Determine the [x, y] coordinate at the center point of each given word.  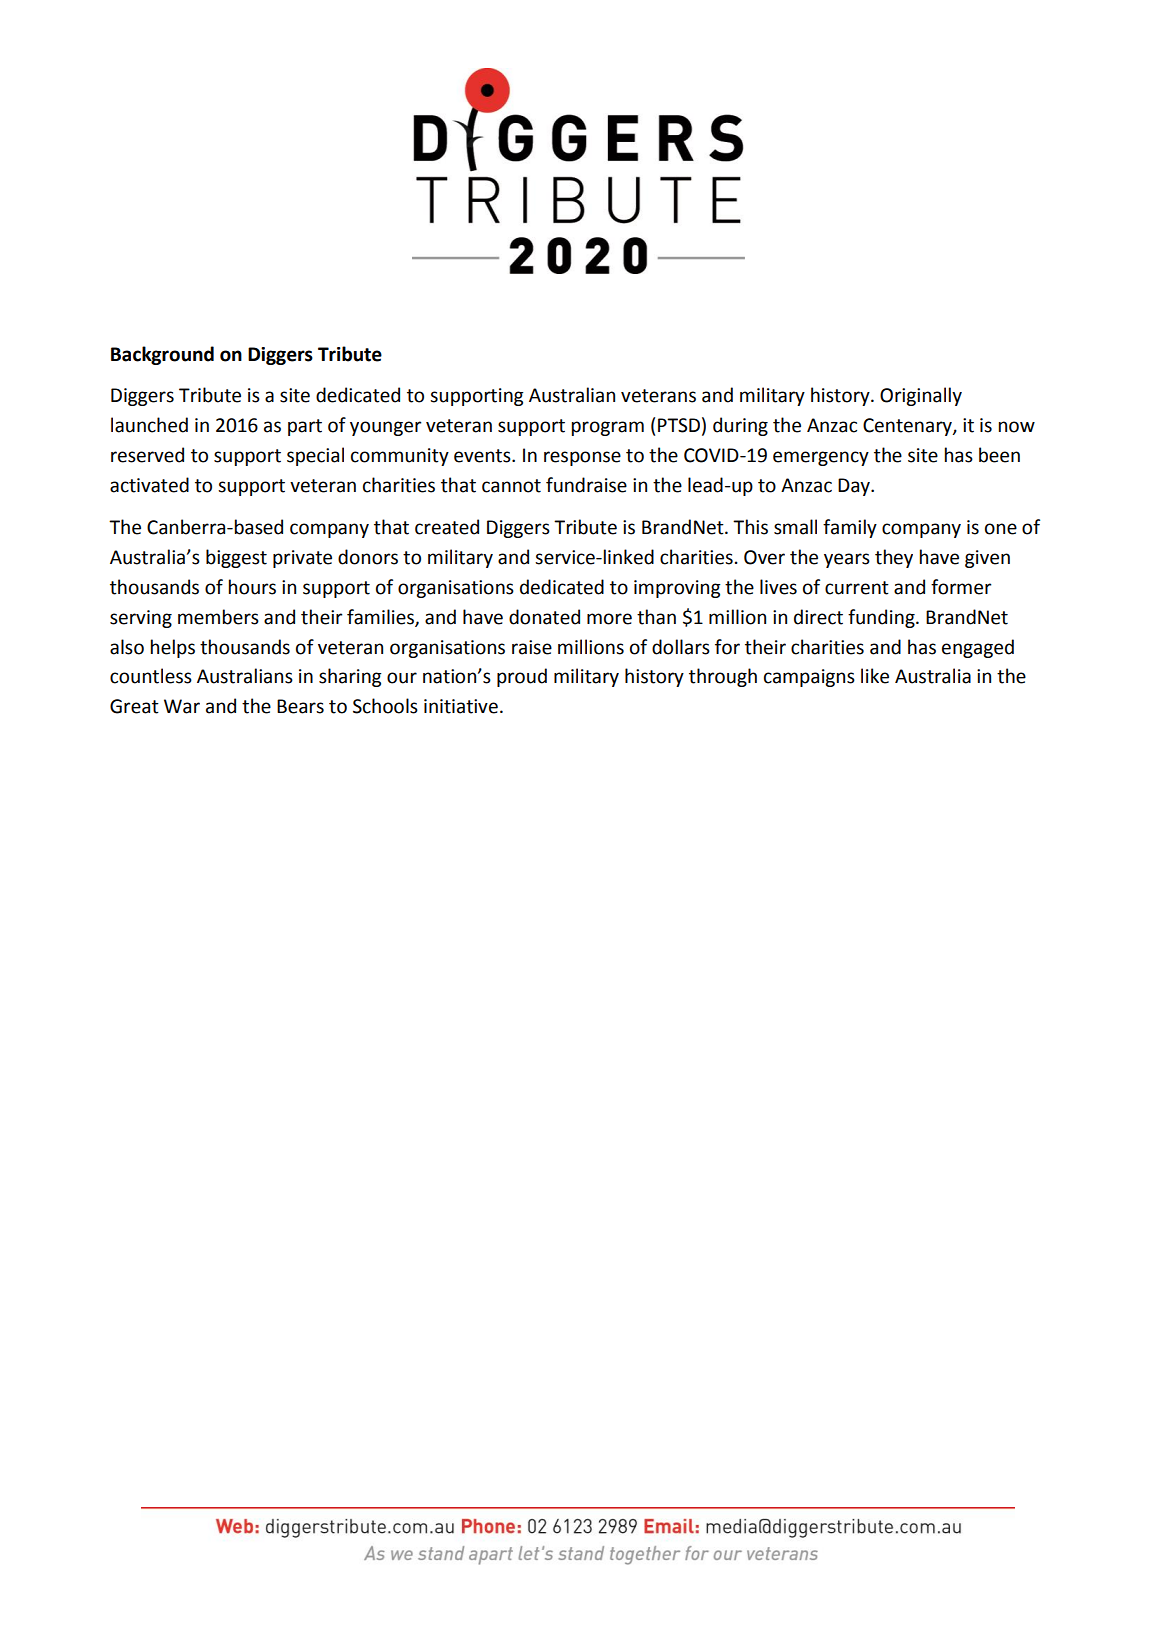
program [608, 428]
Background [162, 355]
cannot [511, 486]
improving [677, 589]
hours [252, 587]
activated [149, 485]
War [182, 706]
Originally [921, 396]
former [961, 587]
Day [855, 487]
